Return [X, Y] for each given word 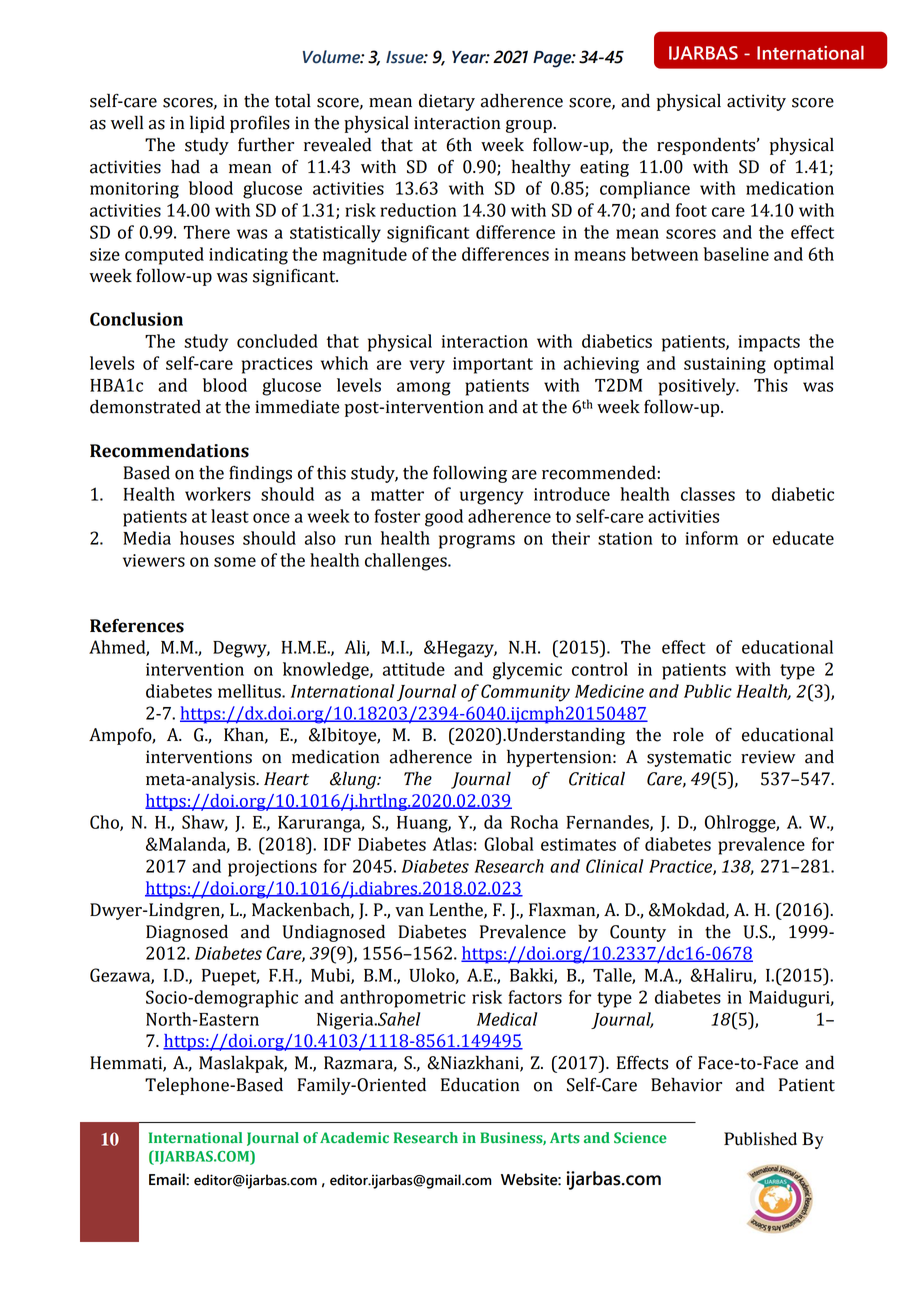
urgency [492, 498]
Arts [565, 1138]
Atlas [452, 844]
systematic [689, 758]
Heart [286, 779]
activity [756, 102]
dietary [447, 102]
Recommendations [169, 450]
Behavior [686, 1084]
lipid [207, 124]
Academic [354, 1138]
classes [708, 494]
